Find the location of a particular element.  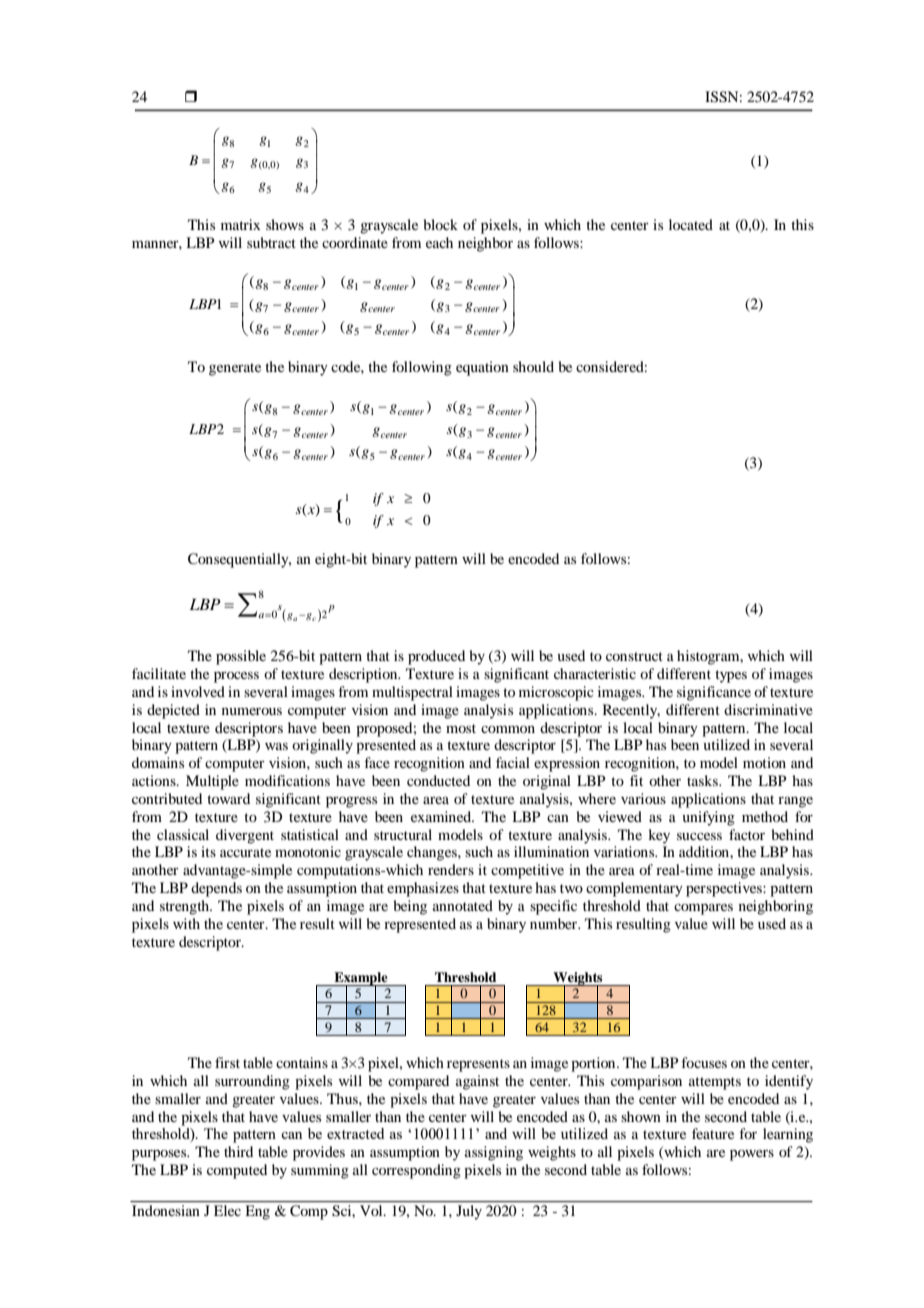

depends is located at coordinates (216, 889).
